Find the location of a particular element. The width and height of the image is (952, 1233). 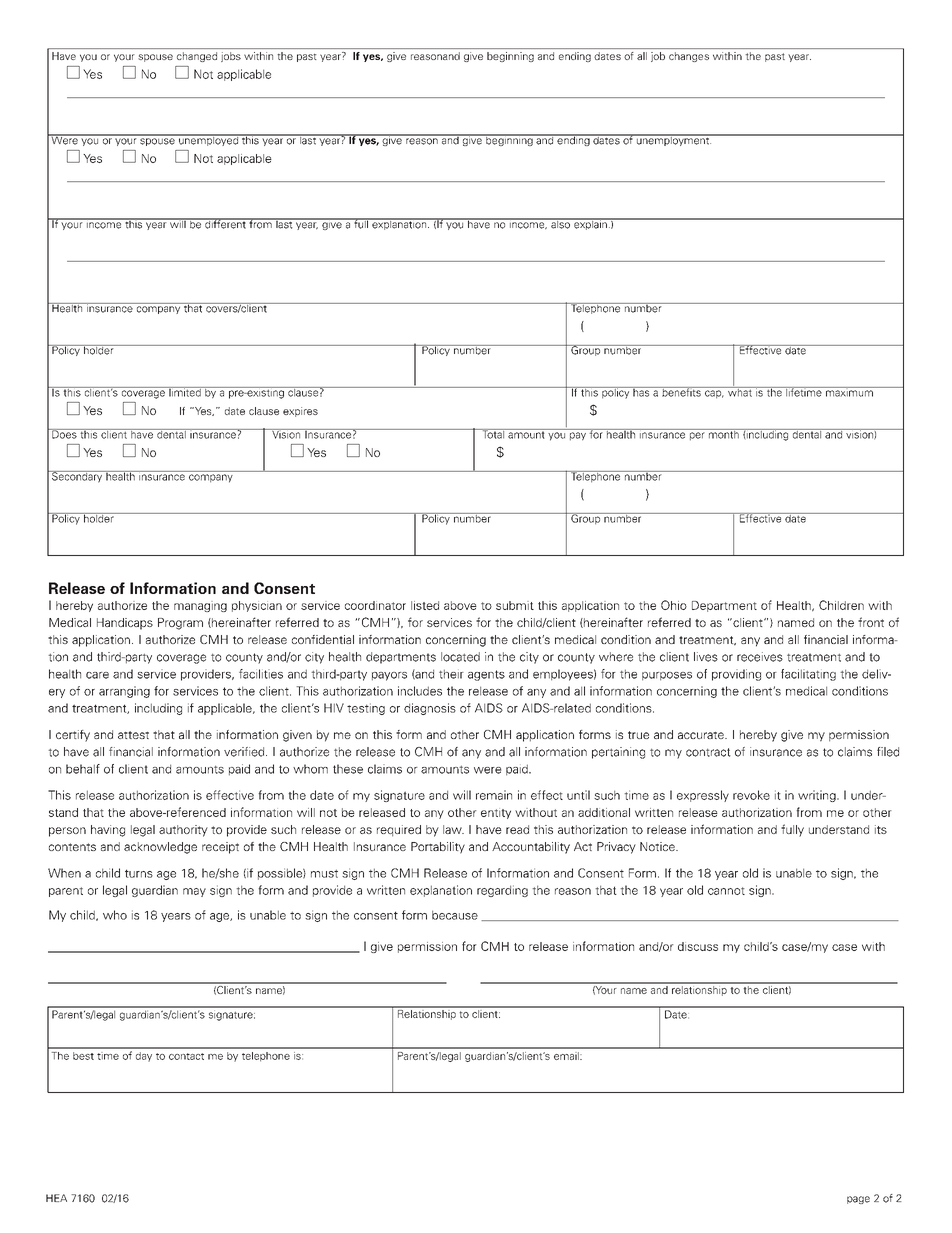

unemployed is located at coordinates (208, 140).
